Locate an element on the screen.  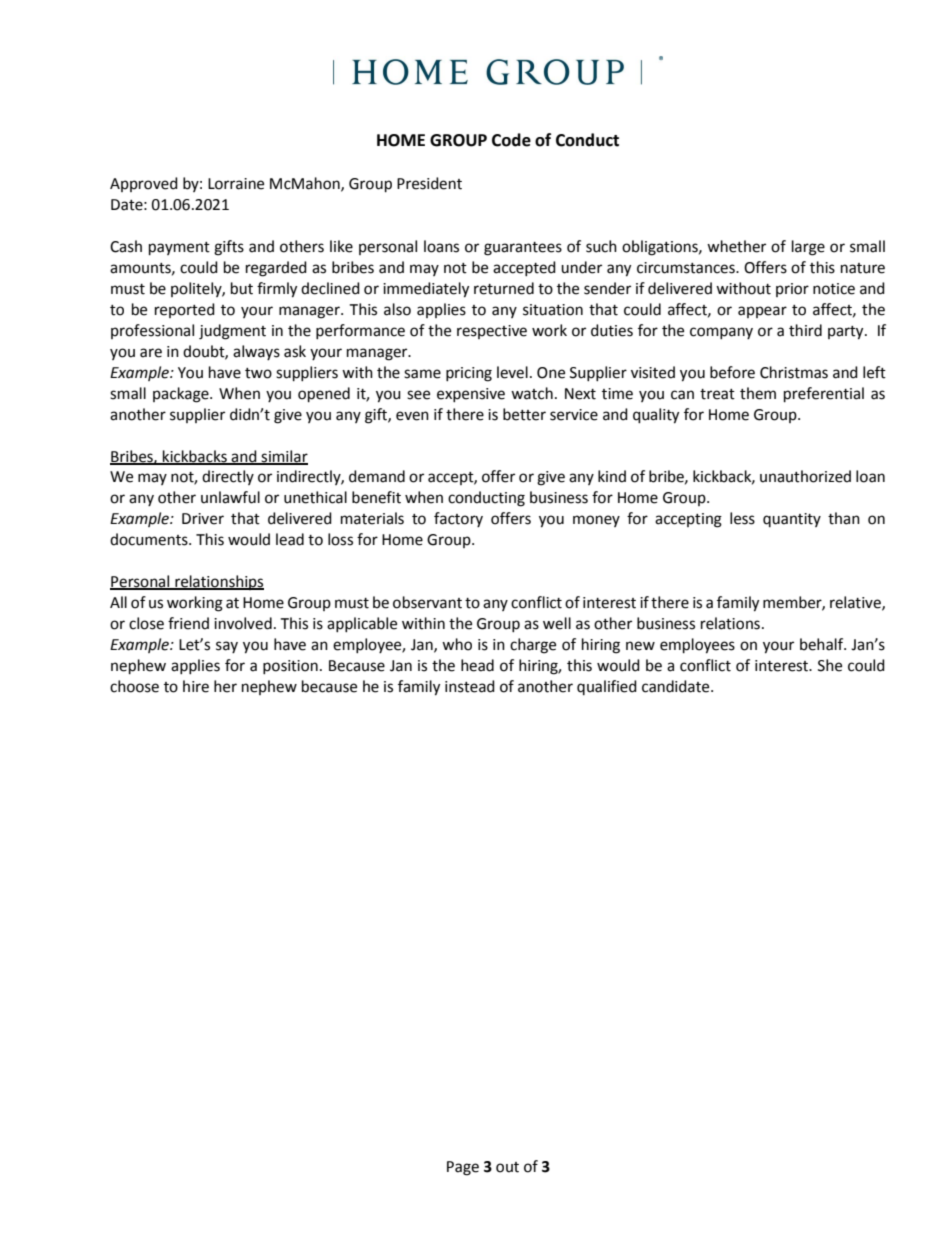
Page is located at coordinates (463, 1168).
